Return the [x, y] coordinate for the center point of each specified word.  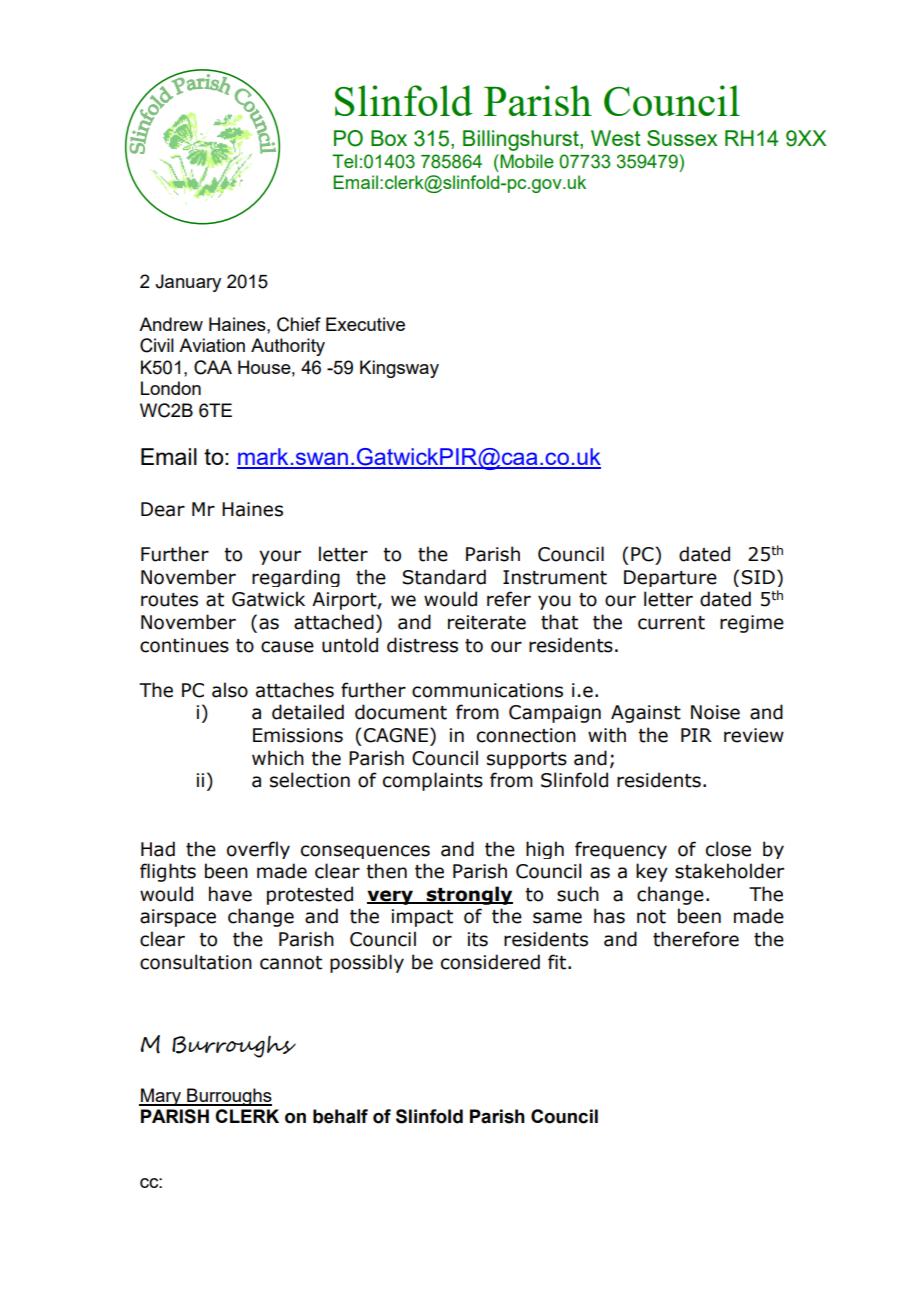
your [280, 557]
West [616, 138]
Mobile [526, 161]
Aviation [212, 345]
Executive [365, 324]
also [230, 690]
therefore [696, 939]
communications [487, 690]
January [188, 283]
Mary [161, 1097]
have [230, 894]
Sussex [682, 138]
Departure [670, 578]
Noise [715, 712]
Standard [444, 577]
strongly [469, 895]
